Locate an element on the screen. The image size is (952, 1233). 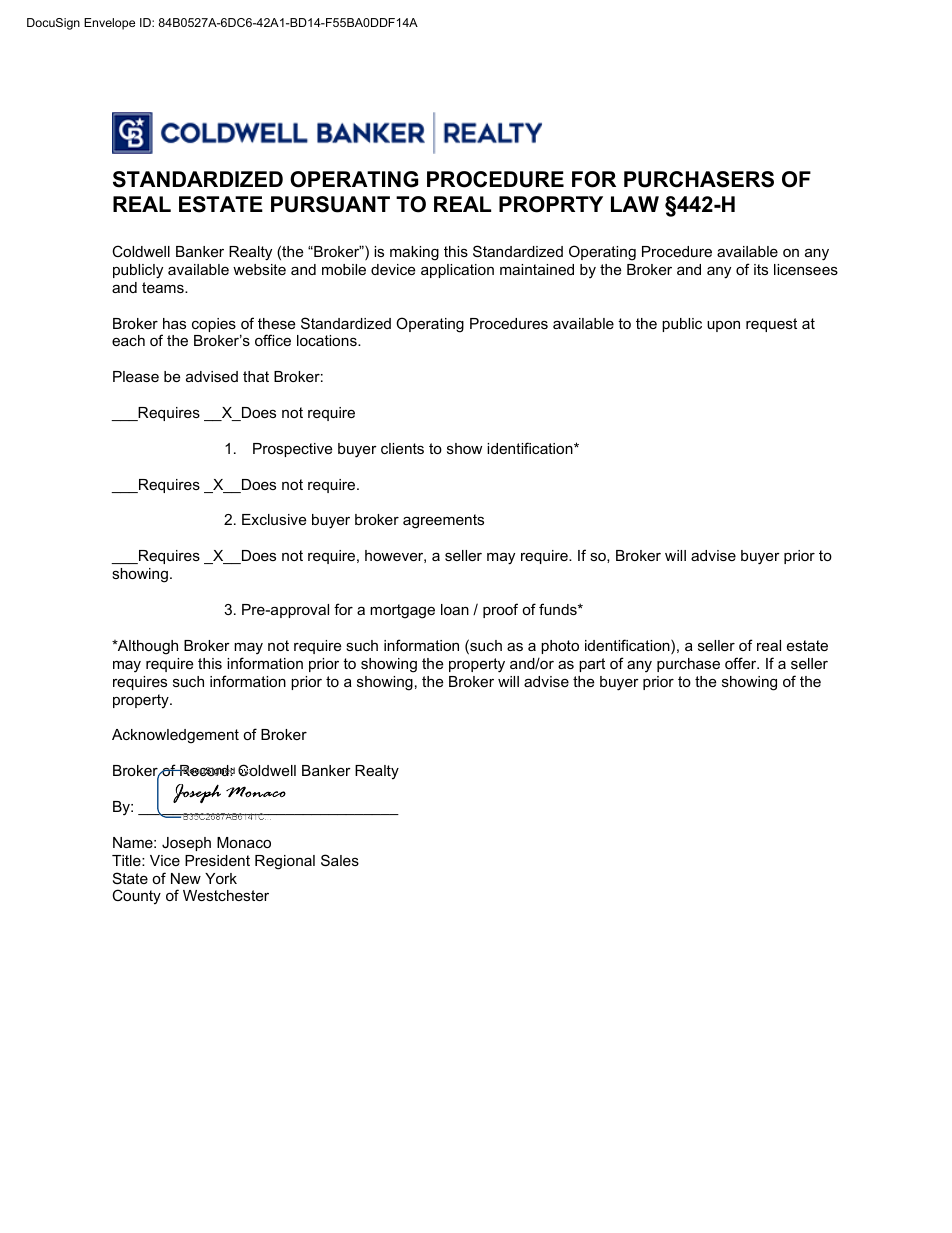
Exclusive is located at coordinates (274, 519).
